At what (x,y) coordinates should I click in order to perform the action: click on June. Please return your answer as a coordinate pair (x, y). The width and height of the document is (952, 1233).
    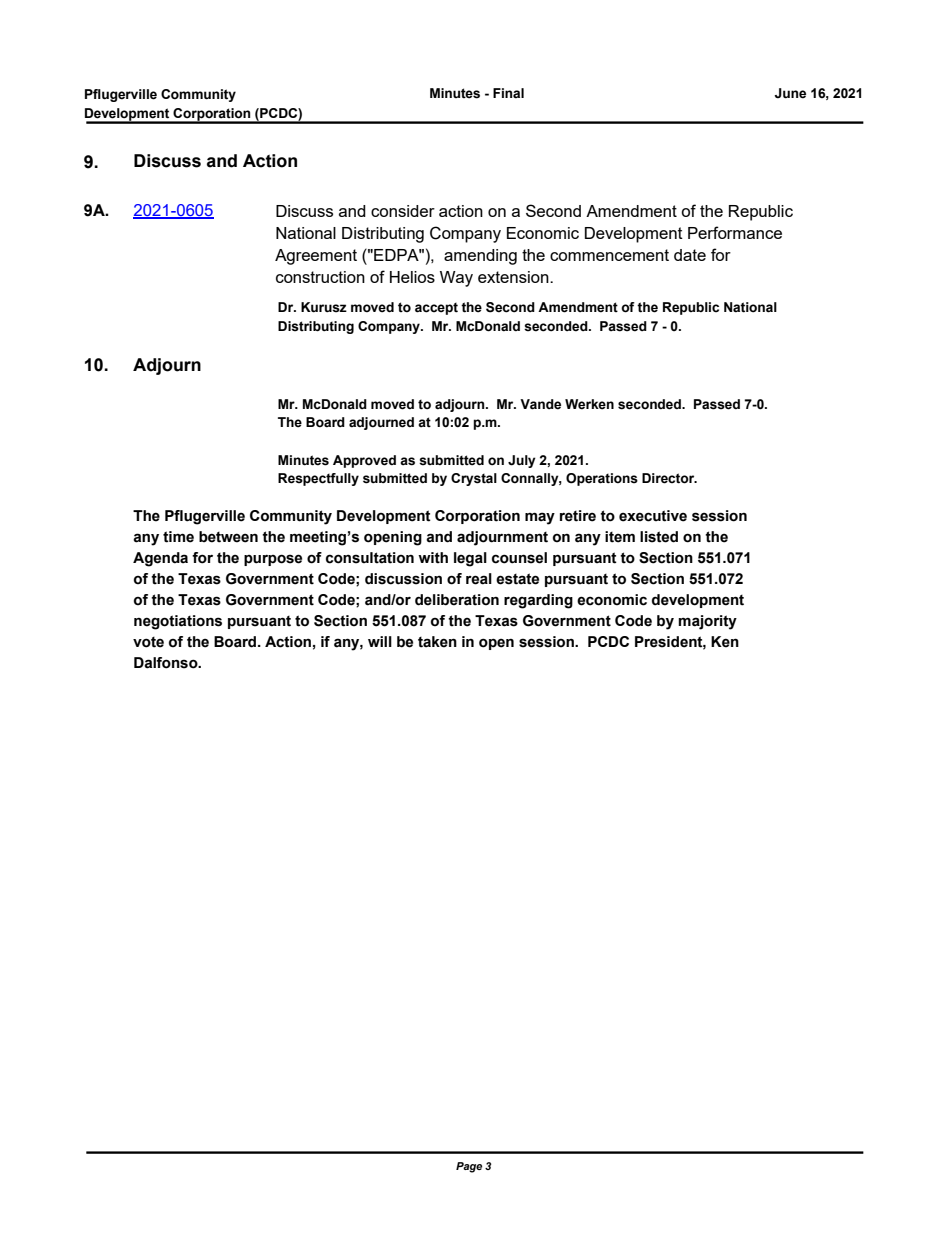
    Looking at the image, I should click on (790, 93).
